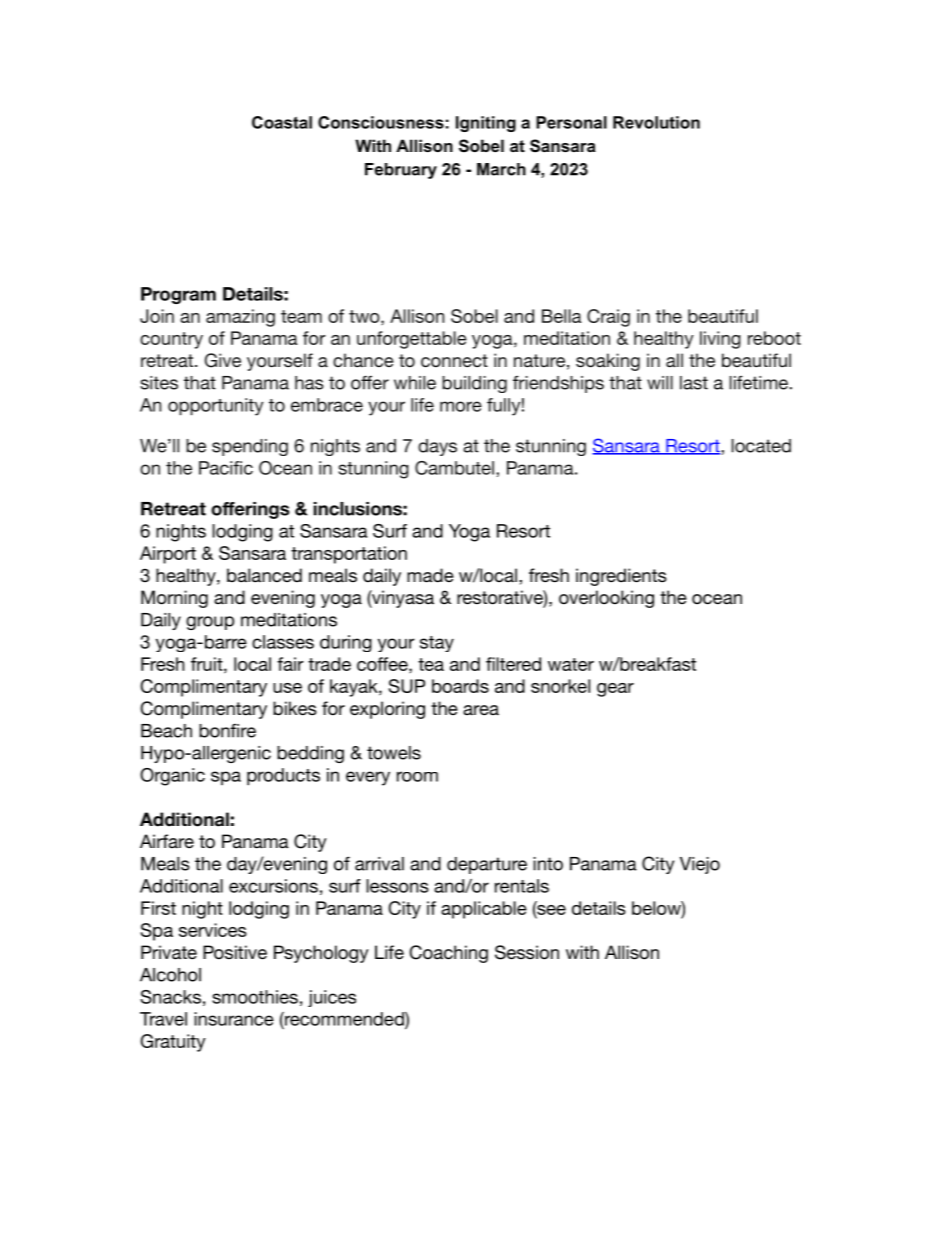  Describe the element at coordinates (282, 122) in the screenshot. I see `Coastal` at that location.
